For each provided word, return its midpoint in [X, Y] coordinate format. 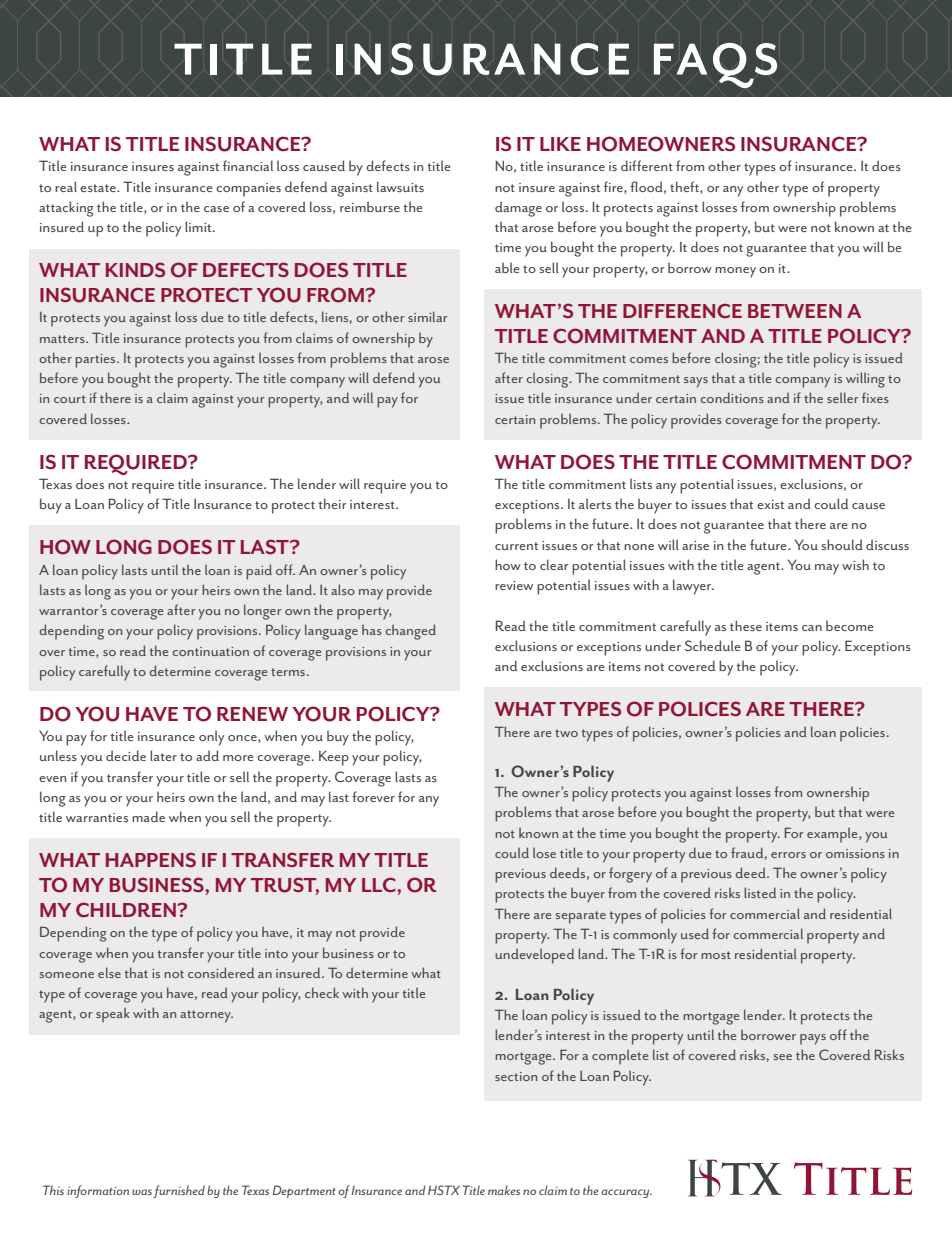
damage [518, 209]
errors [788, 855]
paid [259, 572]
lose [544, 852]
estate [99, 188]
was [142, 1192]
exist [770, 504]
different [647, 165]
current [516, 546]
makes [504, 1190]
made [148, 816]
